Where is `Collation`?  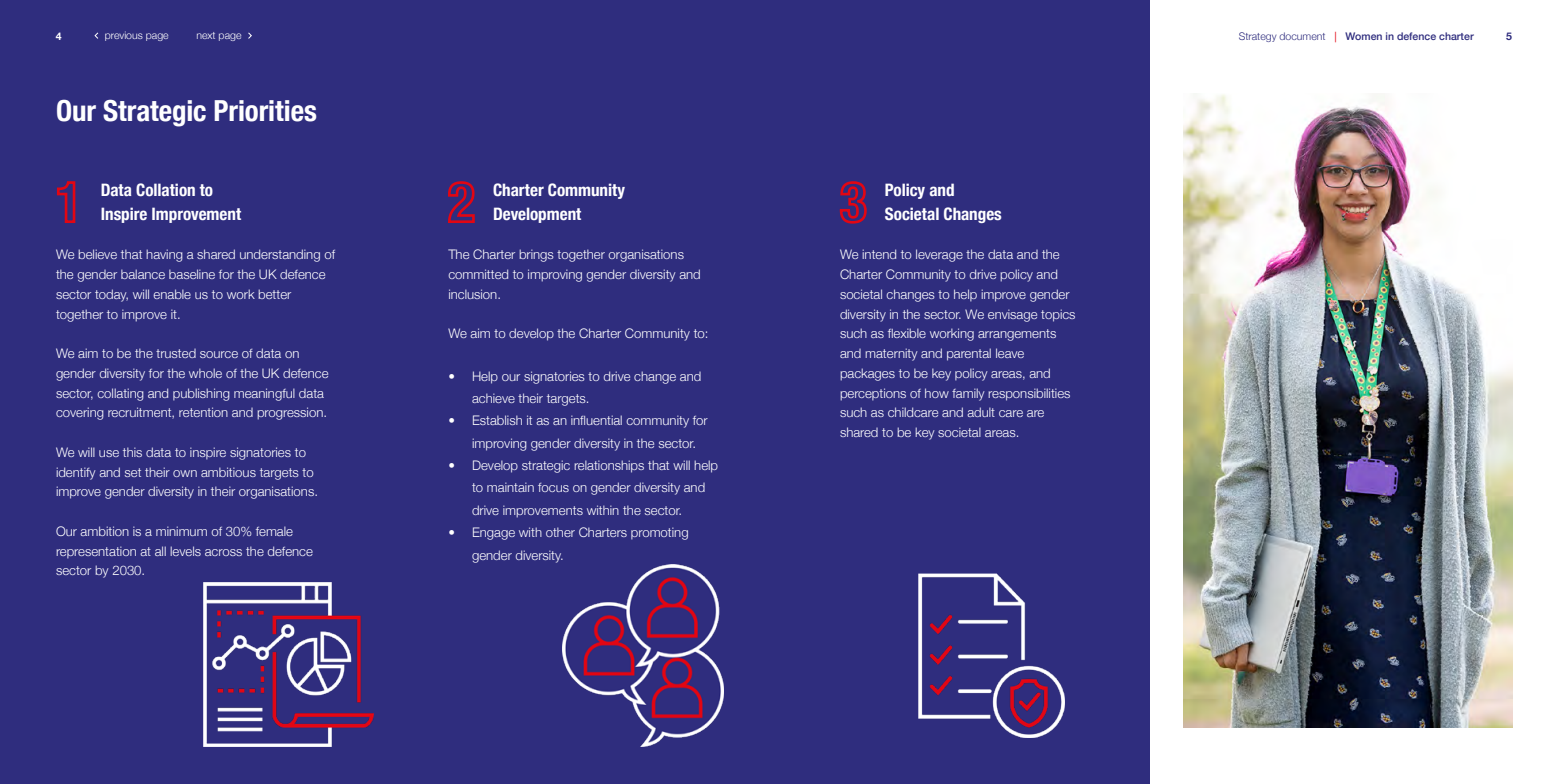 Collation is located at coordinates (165, 190).
